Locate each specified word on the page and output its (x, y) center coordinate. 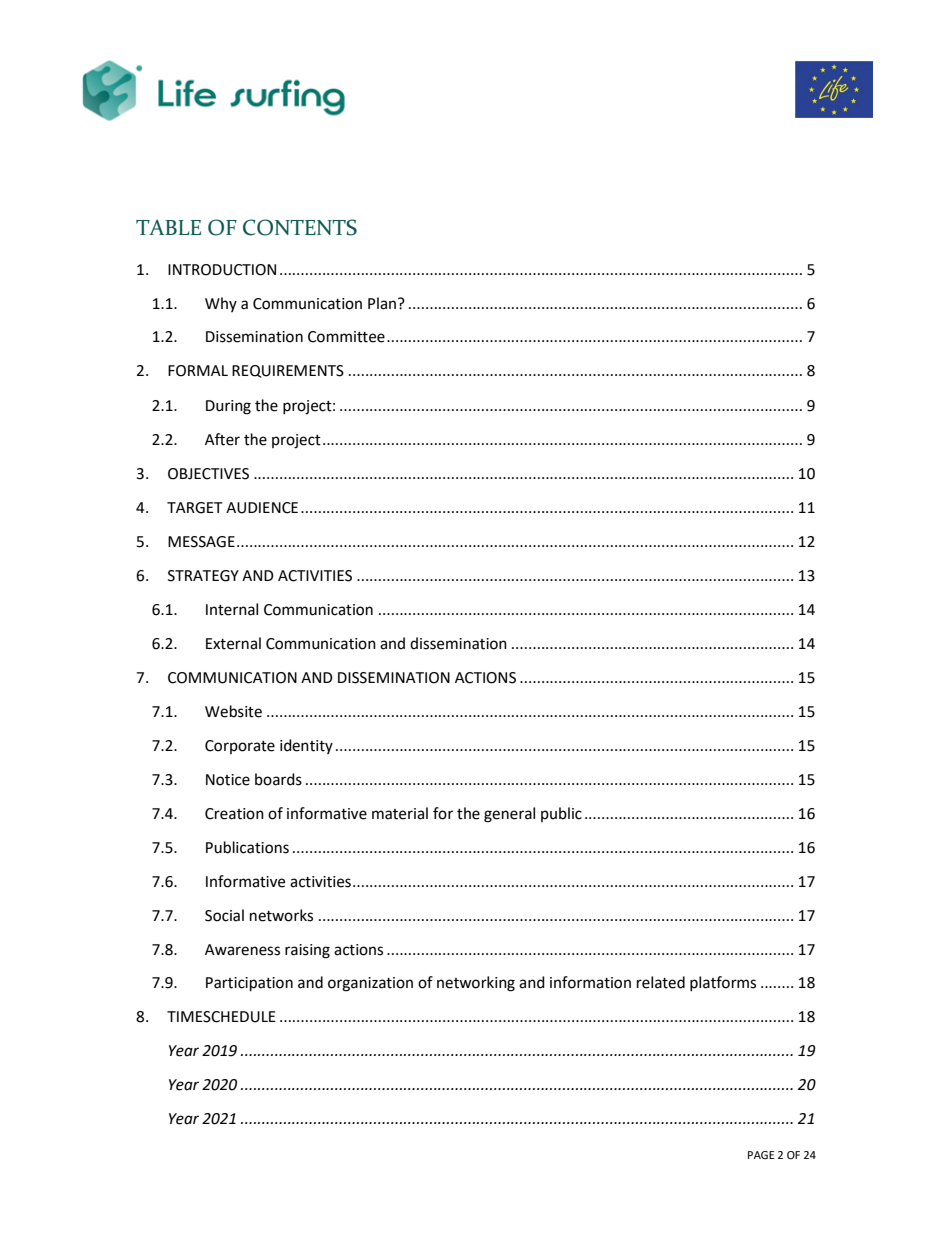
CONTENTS (300, 227)
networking (476, 984)
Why (221, 304)
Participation (249, 984)
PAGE (761, 1155)
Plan (382, 303)
